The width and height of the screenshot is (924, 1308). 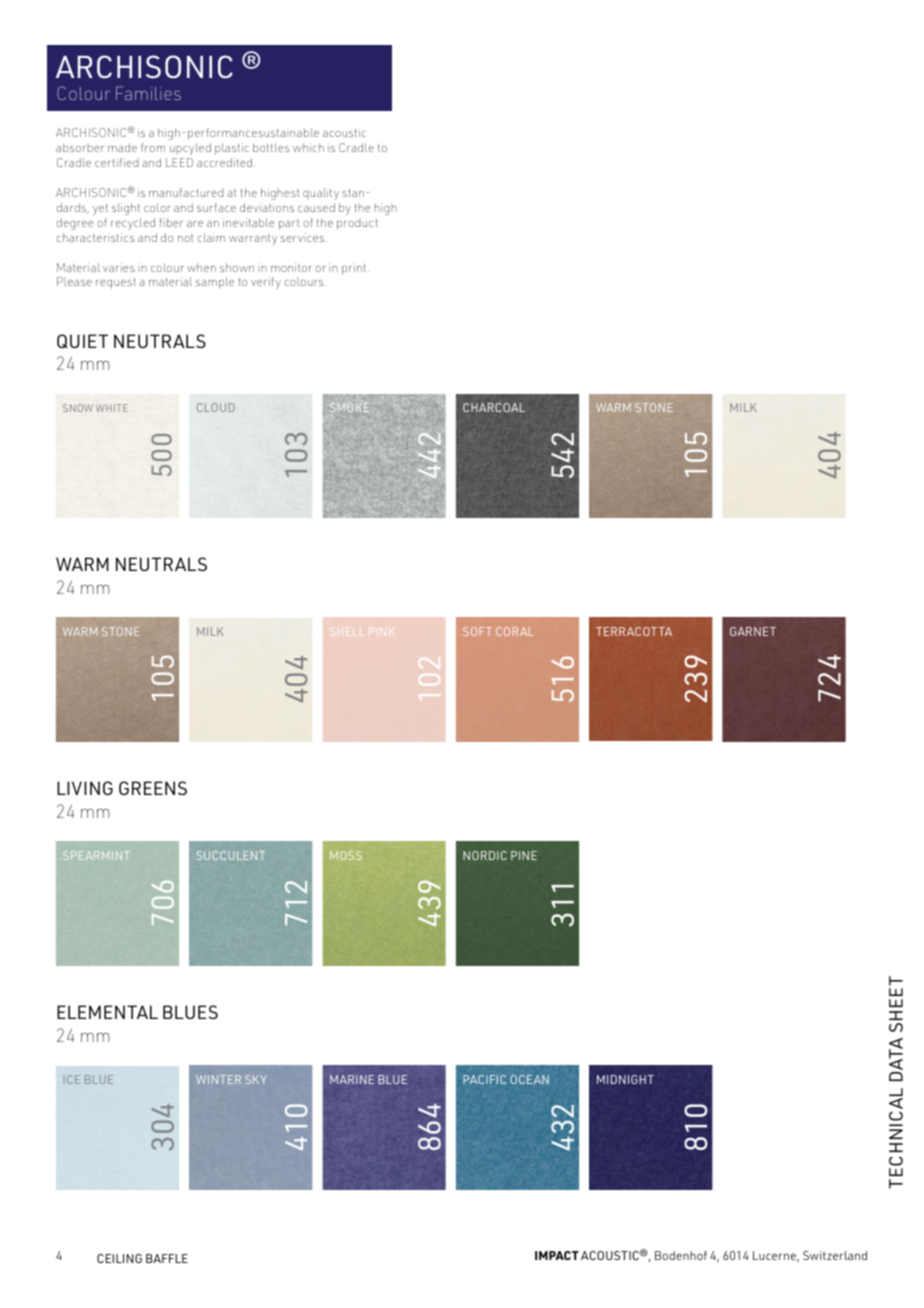 What do you see at coordinates (634, 631) in the screenshot?
I see `TERRACOTTA` at bounding box center [634, 631].
